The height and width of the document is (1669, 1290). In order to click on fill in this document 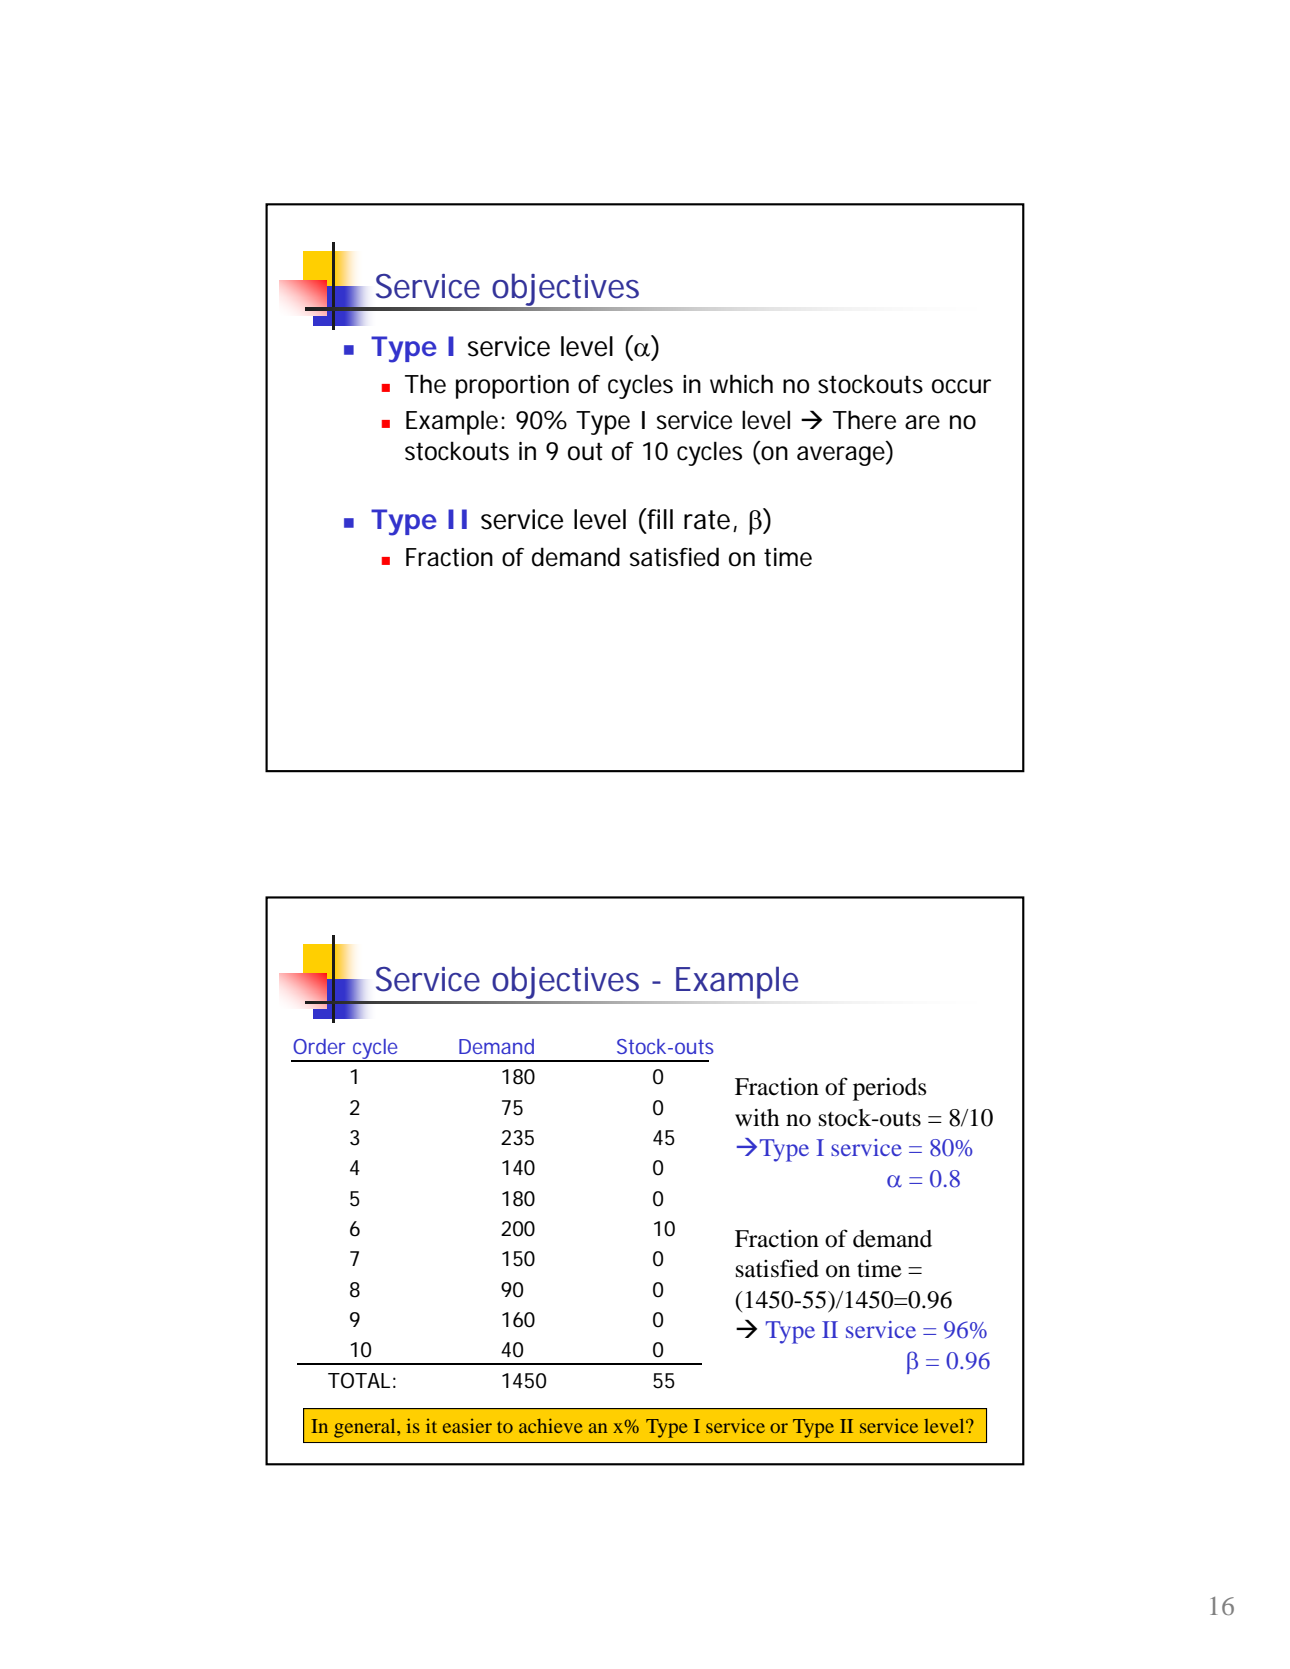, I will do `click(659, 520)`.
